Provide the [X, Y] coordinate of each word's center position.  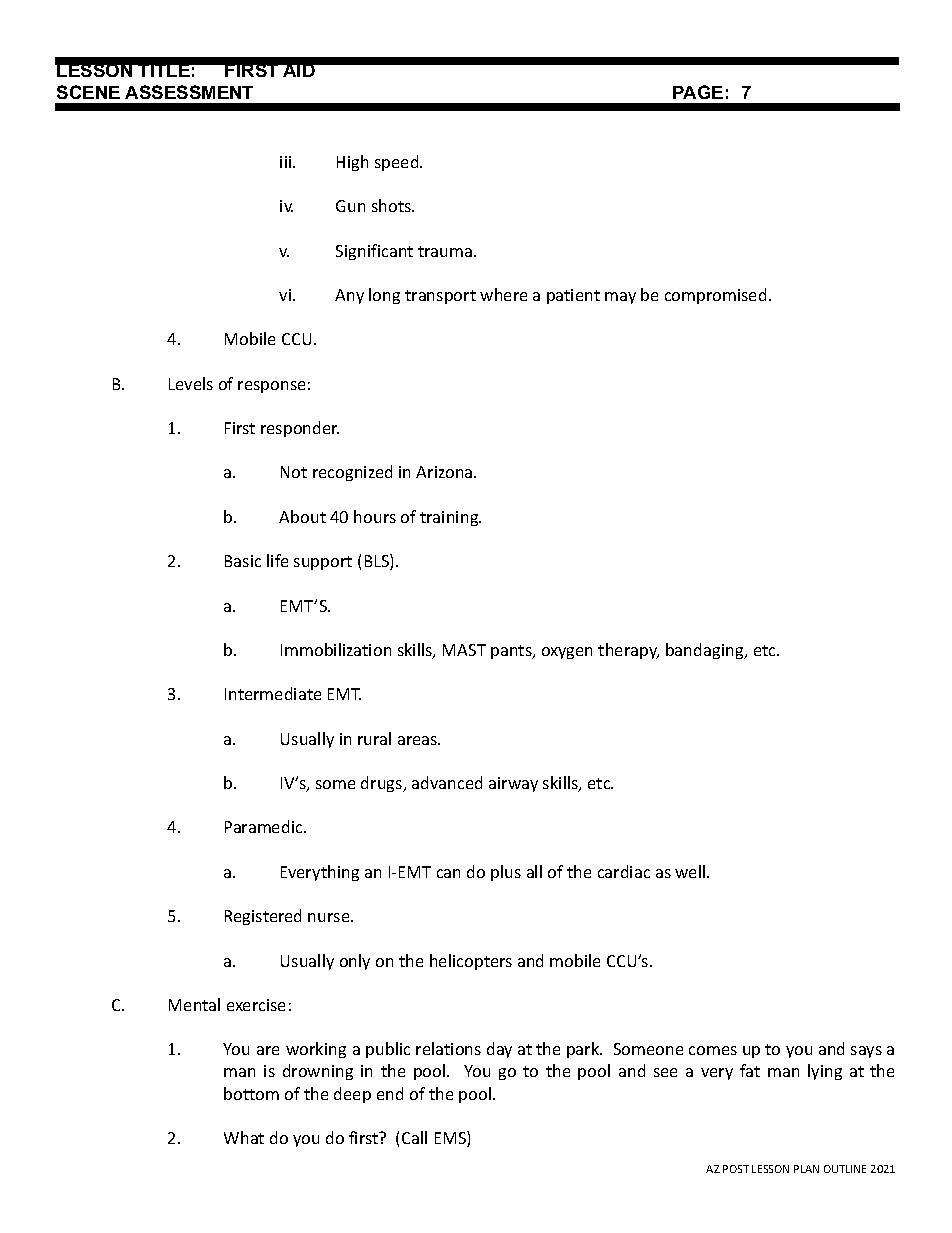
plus [506, 873]
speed [398, 163]
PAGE [698, 92]
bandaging [706, 651]
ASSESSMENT [189, 92]
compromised [715, 296]
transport [440, 297]
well [691, 871]
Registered [263, 917]
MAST [464, 650]
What [244, 1137]
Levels [191, 383]
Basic [243, 561]
